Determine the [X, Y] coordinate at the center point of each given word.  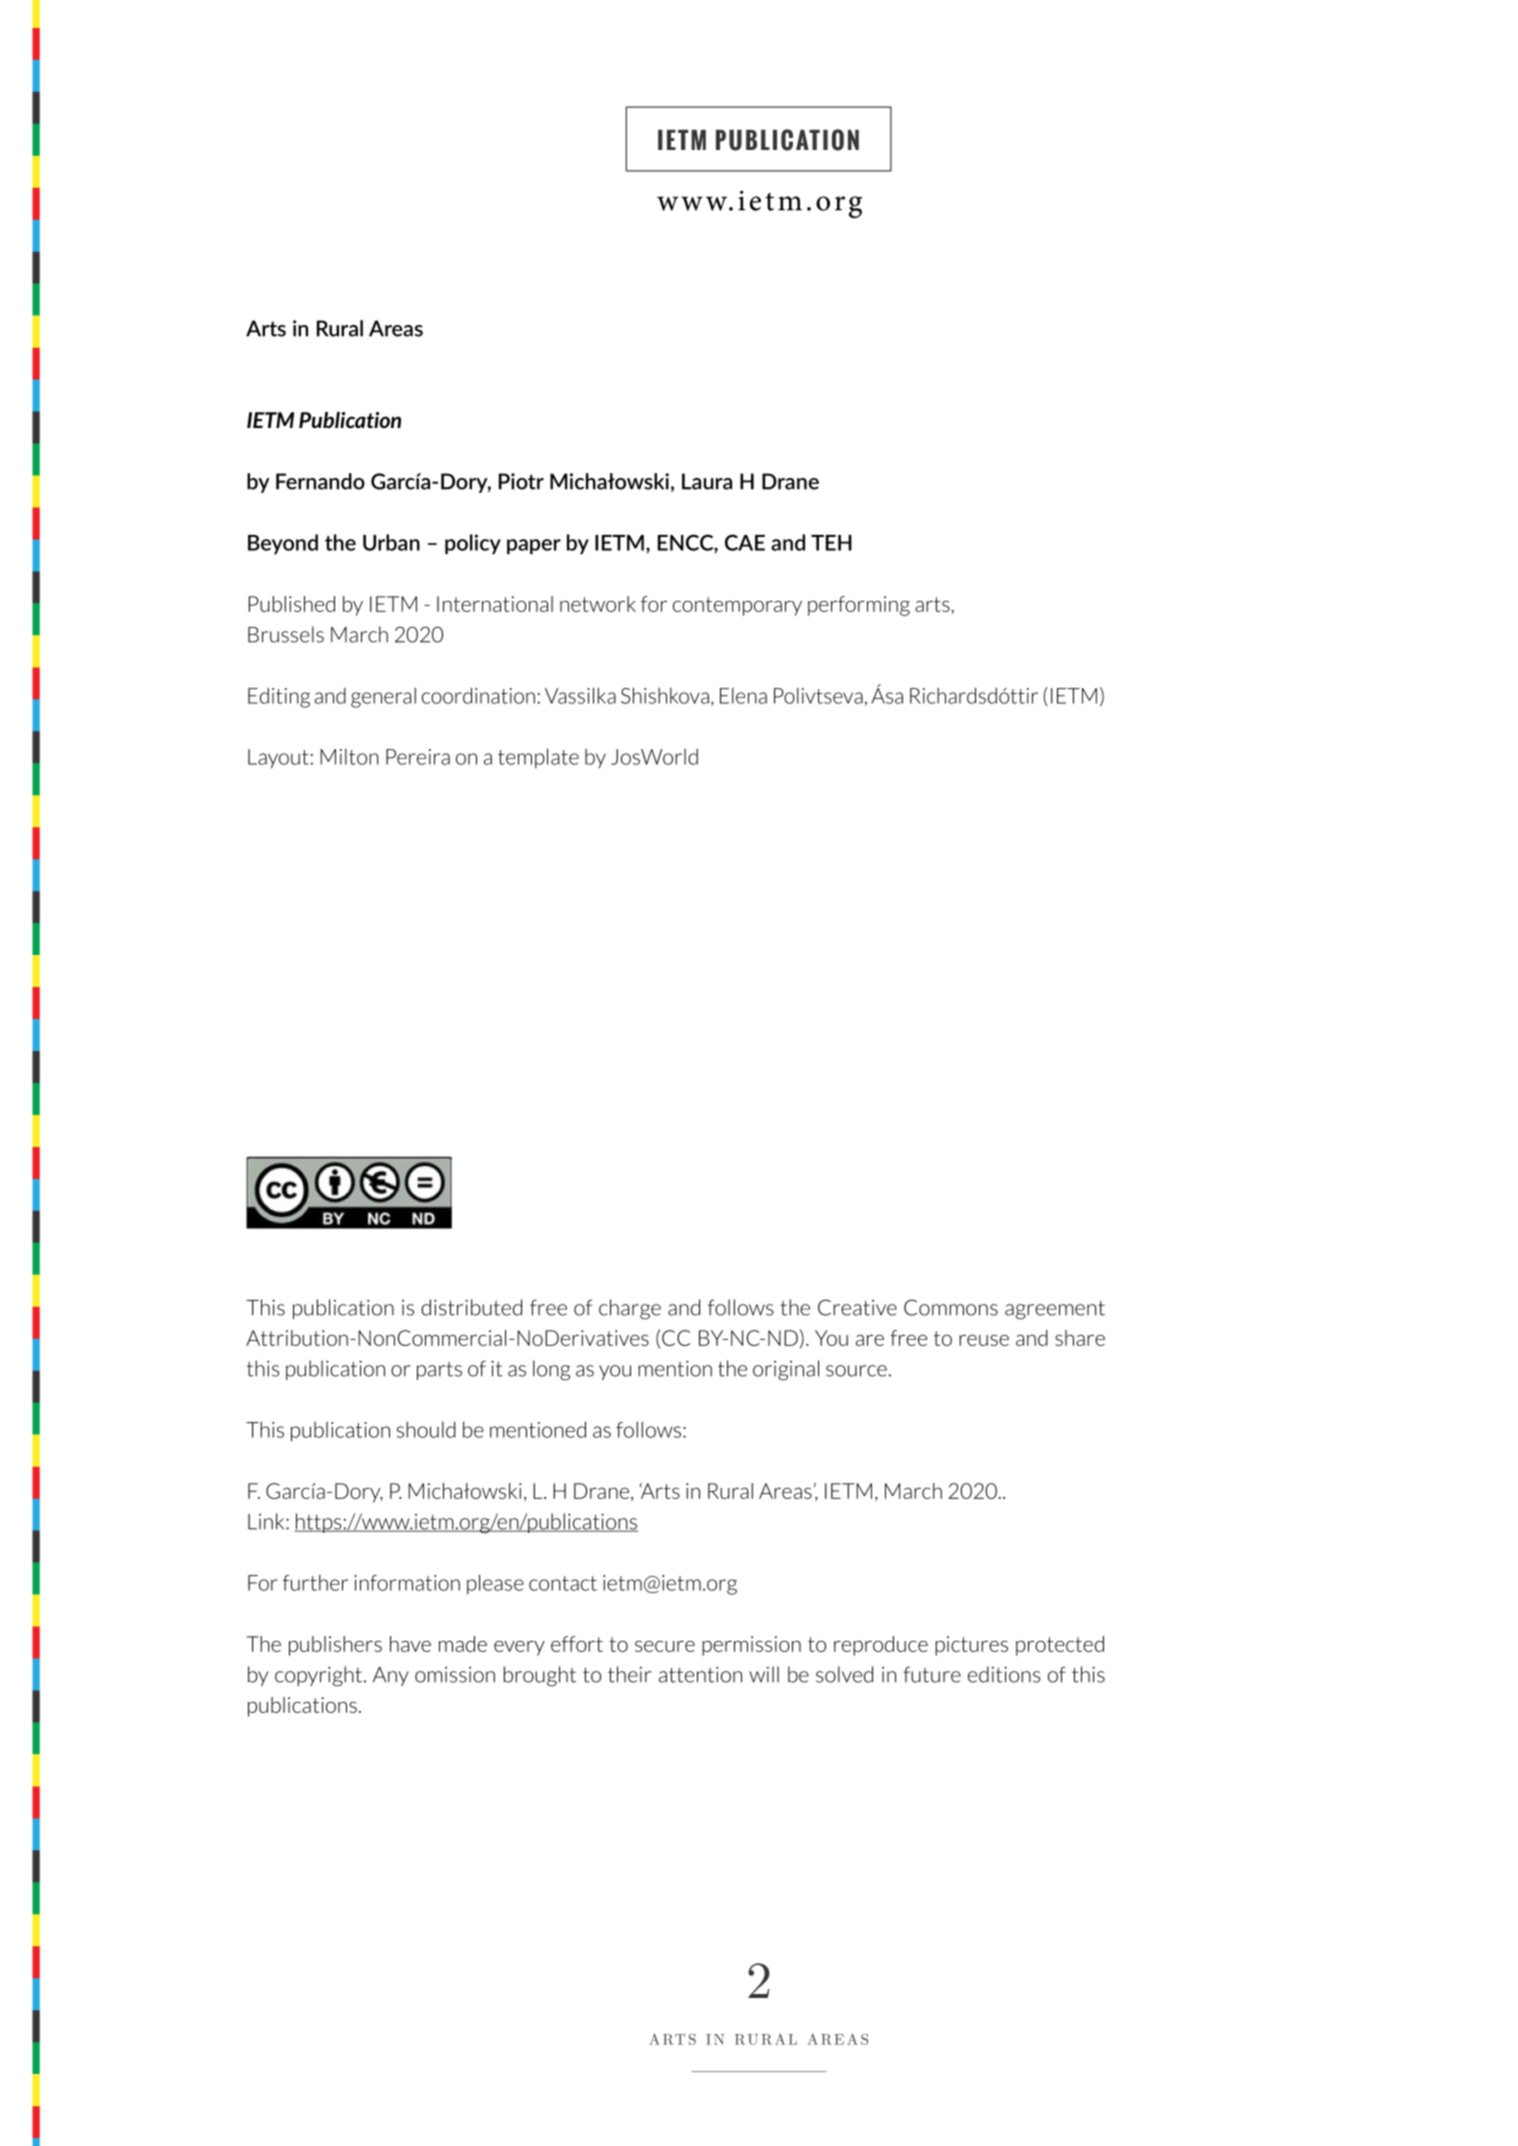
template [538, 758]
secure [665, 1646]
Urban [391, 542]
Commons [951, 1307]
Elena [743, 696]
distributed [471, 1307]
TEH [831, 543]
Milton [349, 757]
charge [630, 1309]
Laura [707, 481]
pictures [971, 1646]
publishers [335, 1646]
